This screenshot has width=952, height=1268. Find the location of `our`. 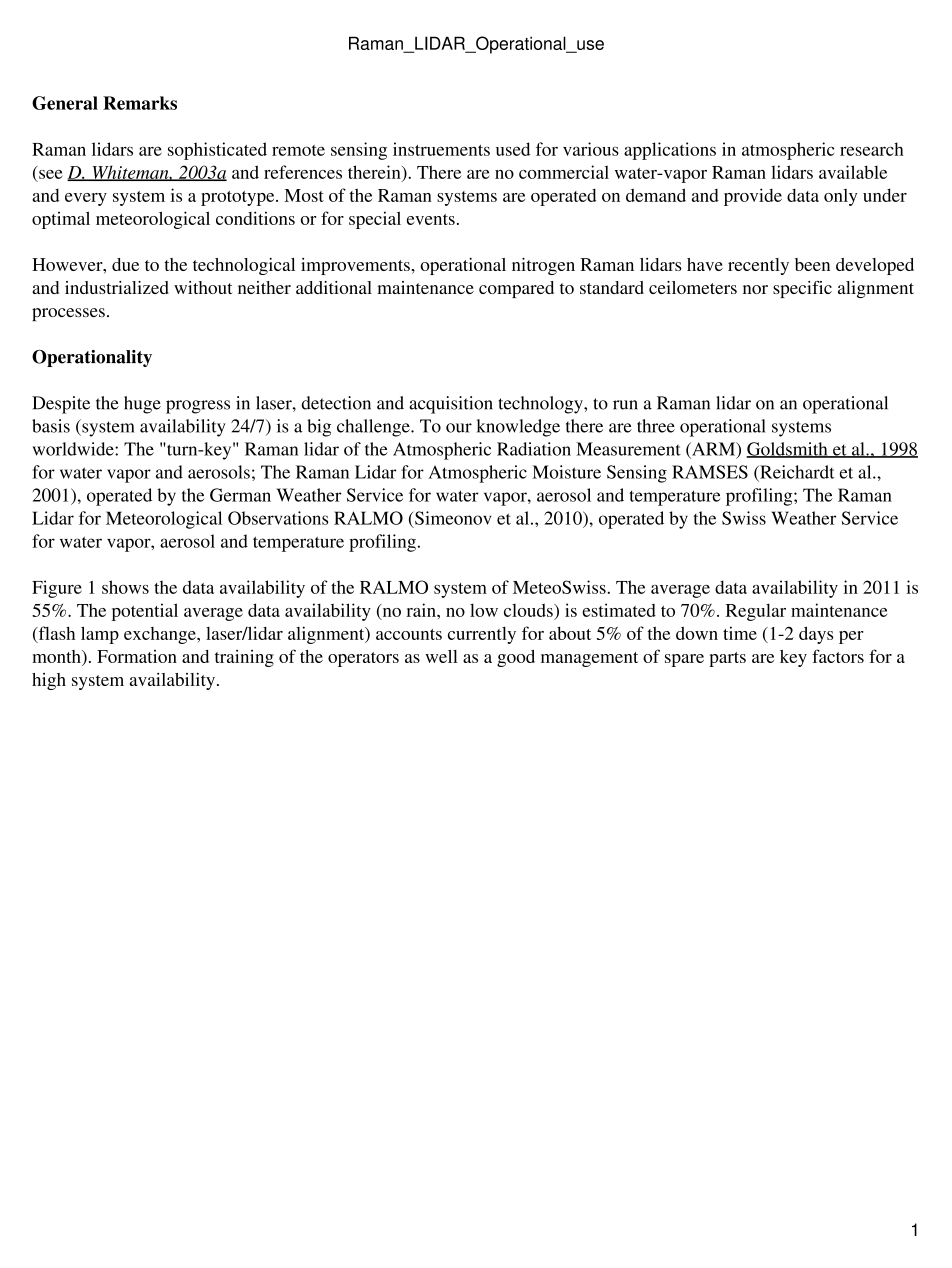

our is located at coordinates (459, 428).
